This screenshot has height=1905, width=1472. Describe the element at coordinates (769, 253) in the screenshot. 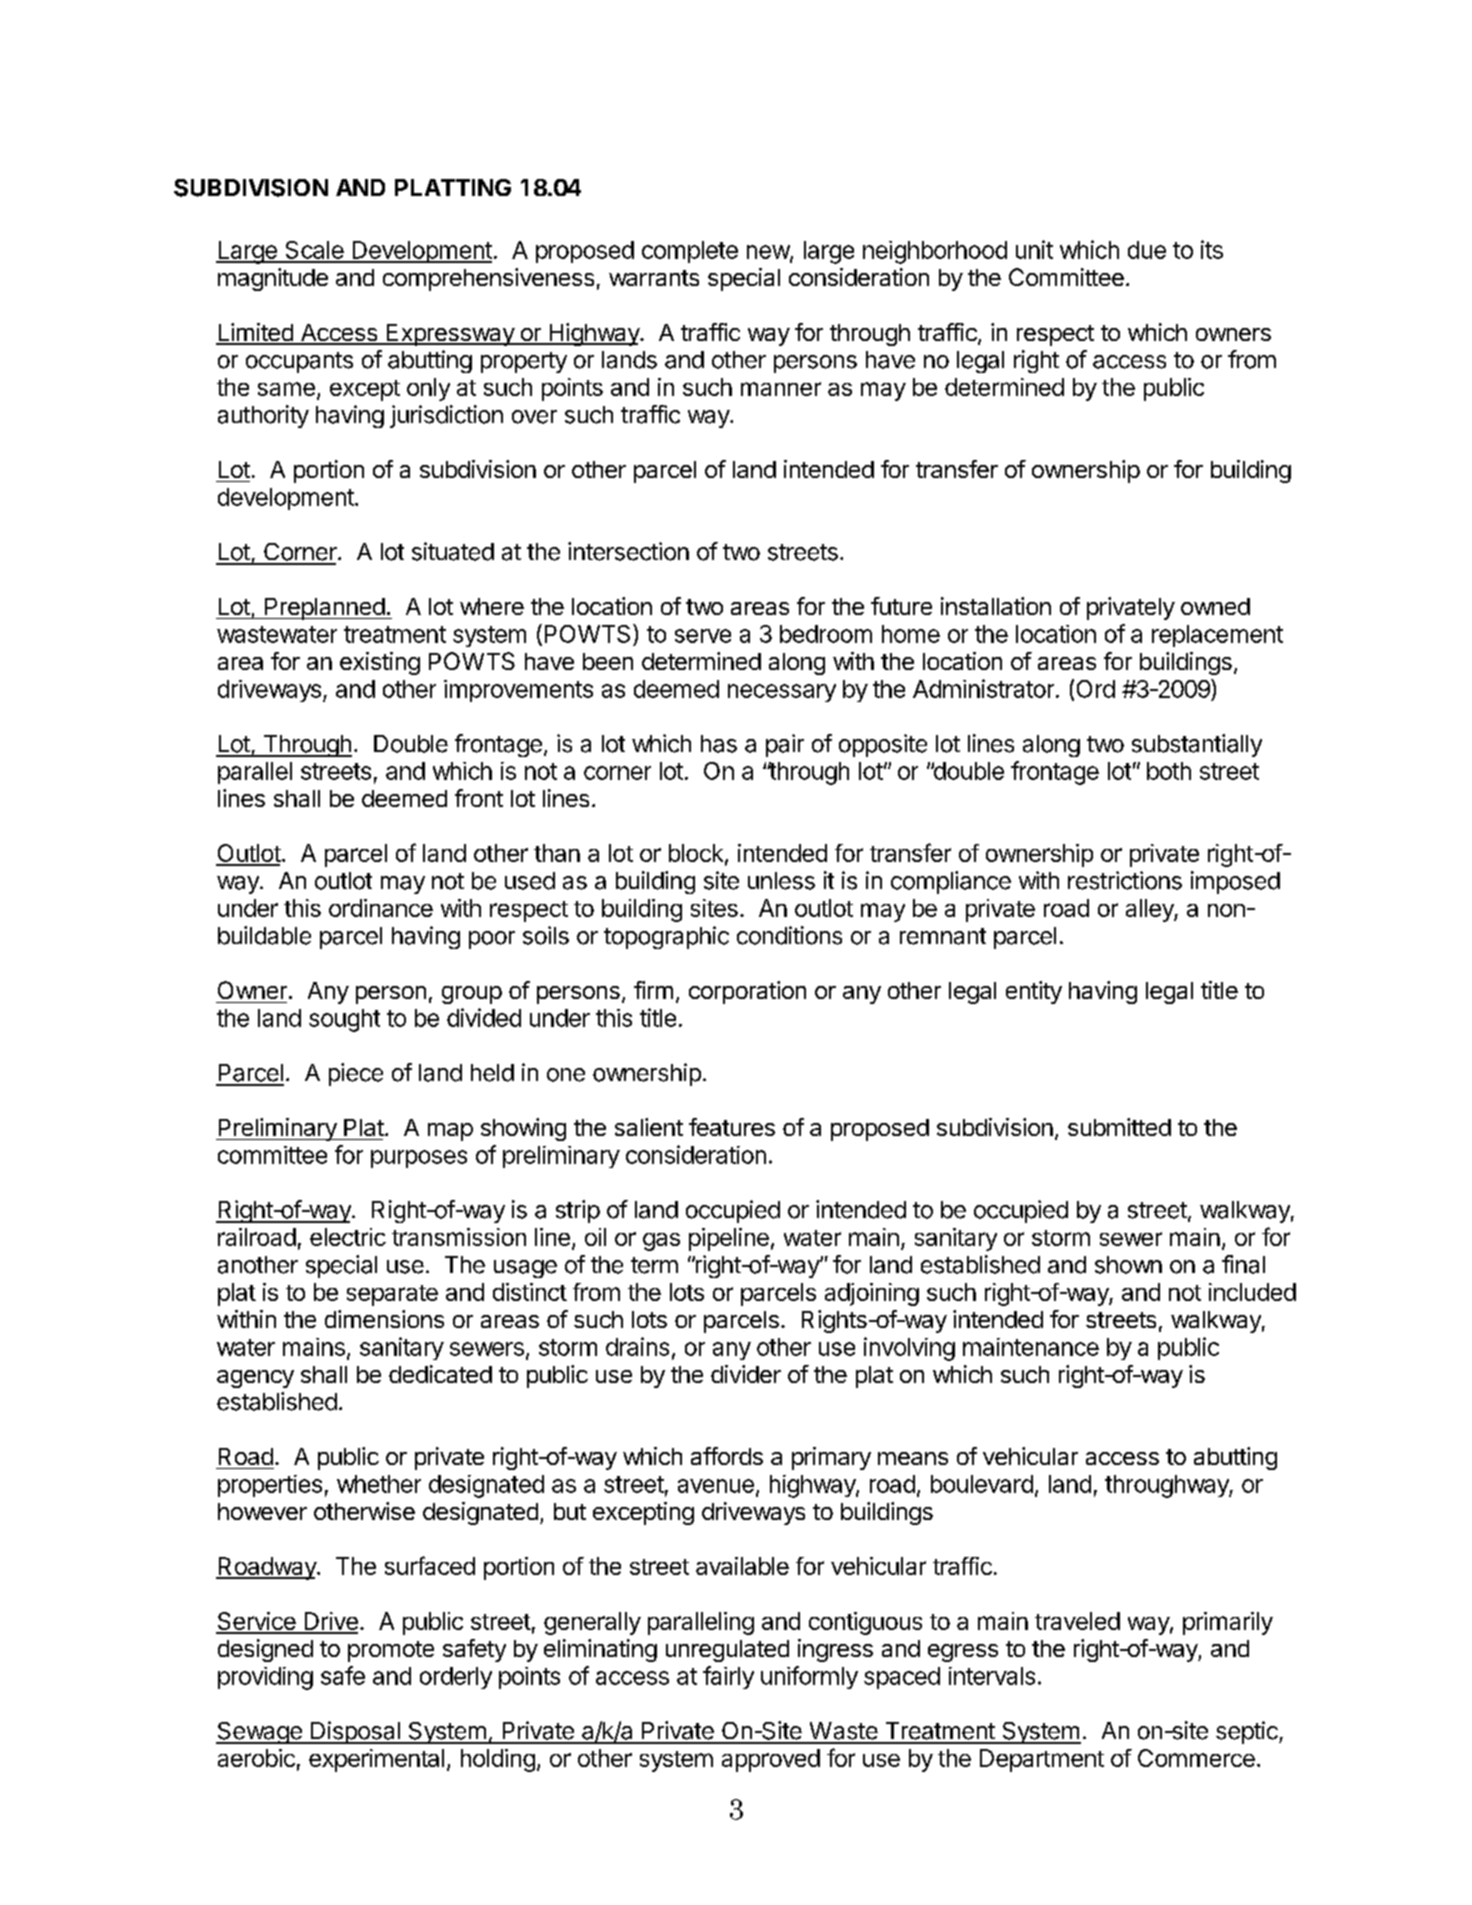

I see `new` at that location.
